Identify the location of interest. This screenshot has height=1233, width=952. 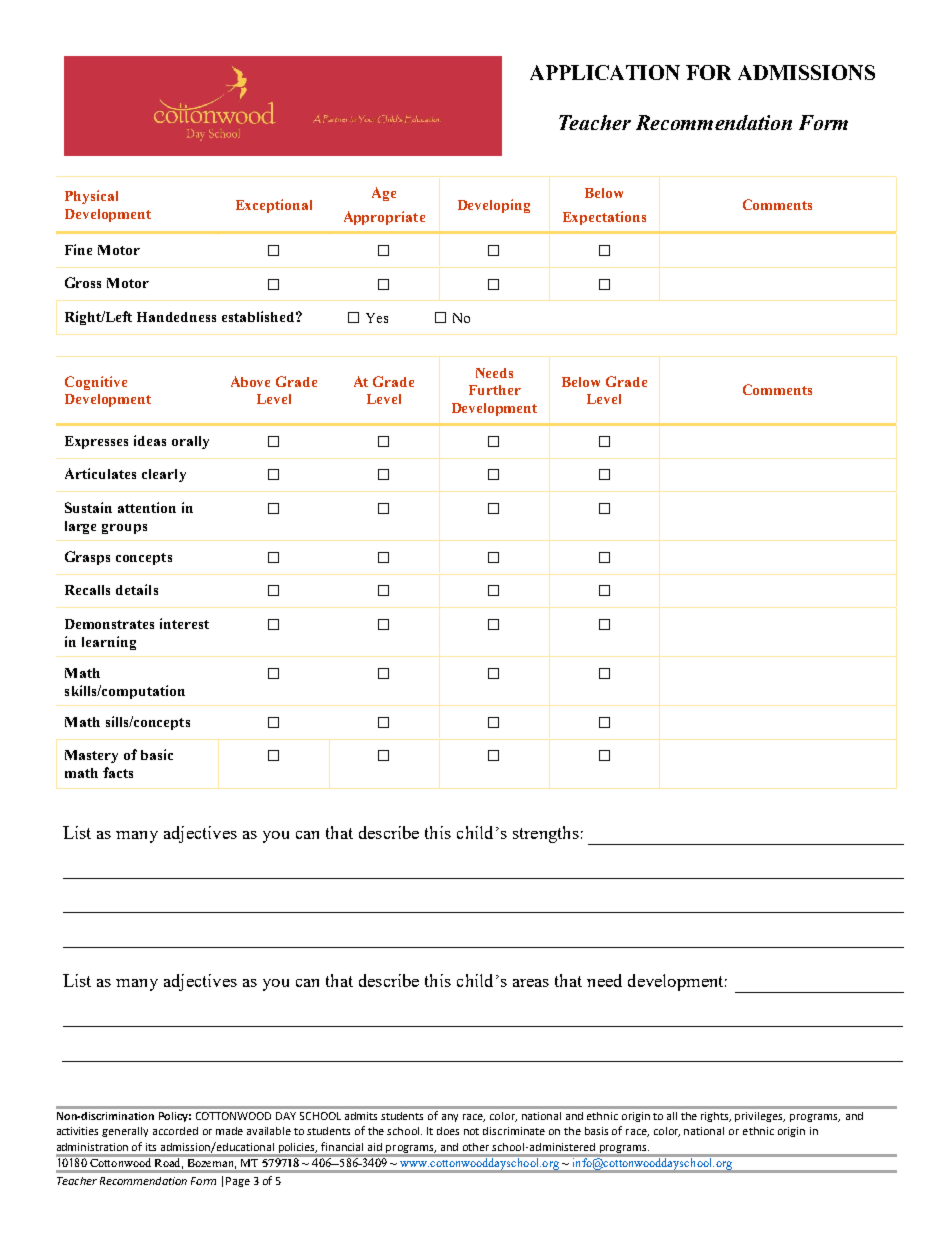
(184, 623).
